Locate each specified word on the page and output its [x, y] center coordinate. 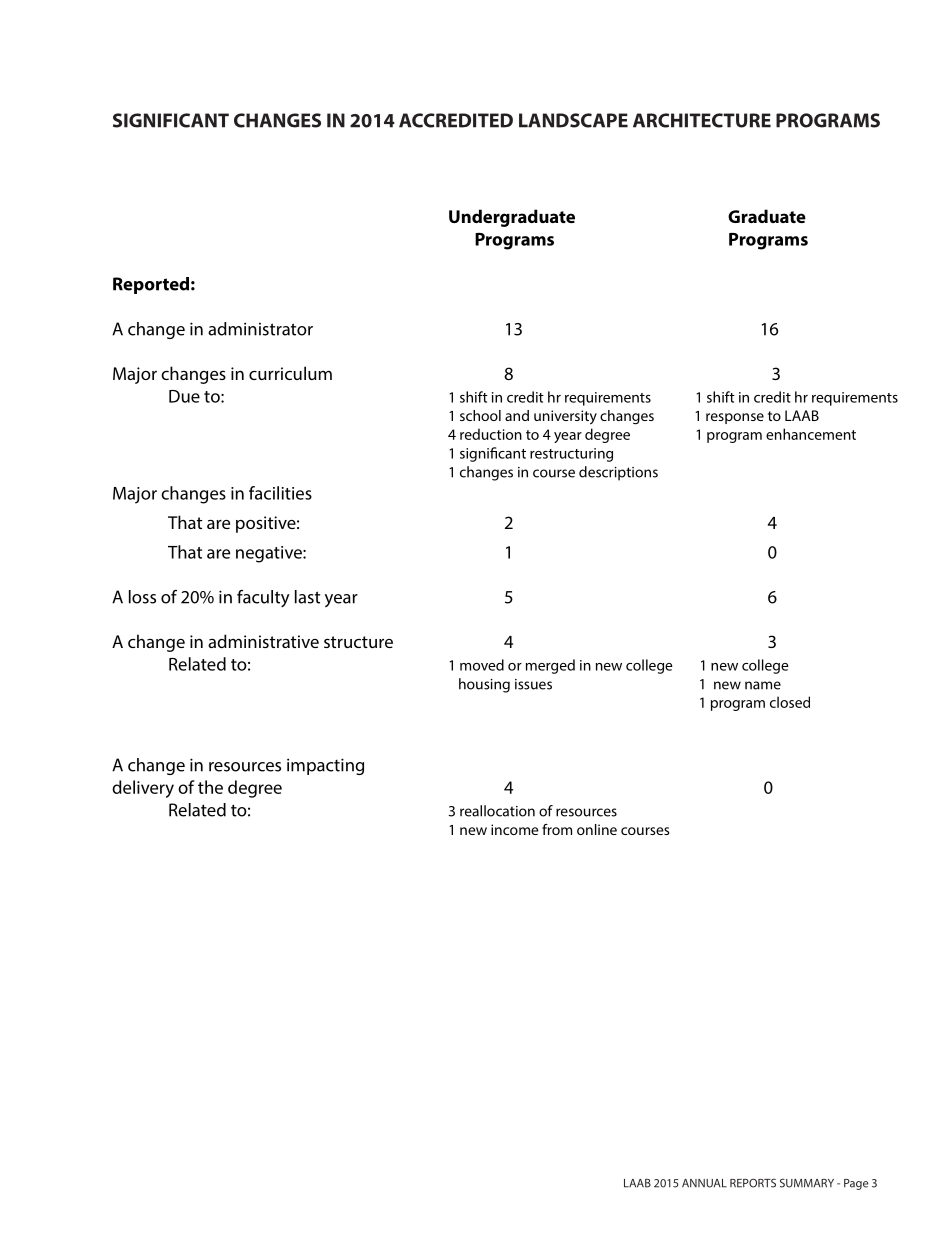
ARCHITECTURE [702, 120]
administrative [263, 641]
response [735, 418]
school [480, 415]
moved [482, 665]
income [514, 829]
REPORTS [753, 1183]
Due [184, 396]
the [210, 787]
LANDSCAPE [573, 120]
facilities [280, 493]
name [763, 685]
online [597, 829]
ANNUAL [704, 1183]
